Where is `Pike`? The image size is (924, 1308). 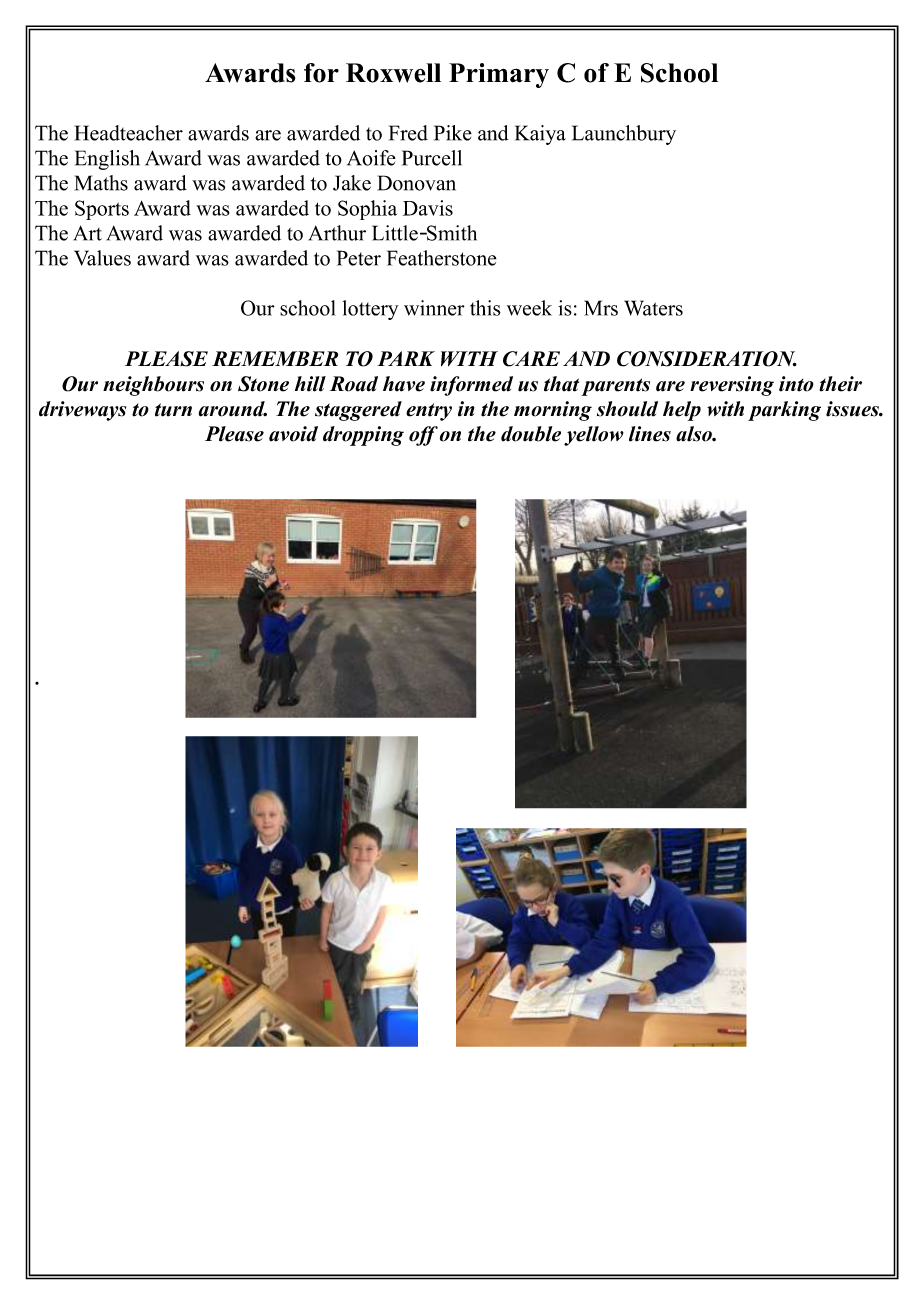
Pike is located at coordinates (453, 133).
